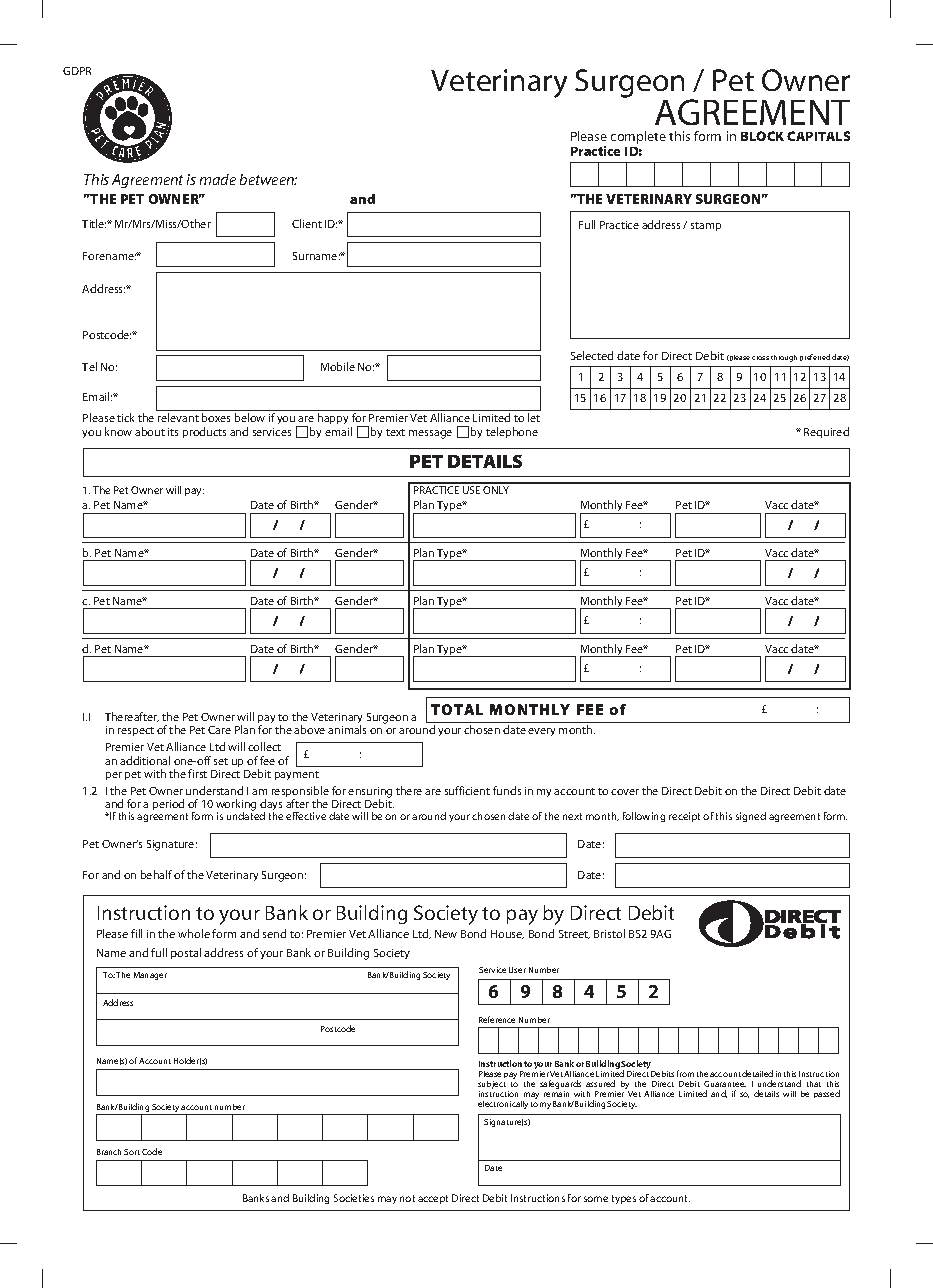 The height and width of the document is (1288, 933). Describe the element at coordinates (77, 71) in the document. I see `GDPR` at that location.
